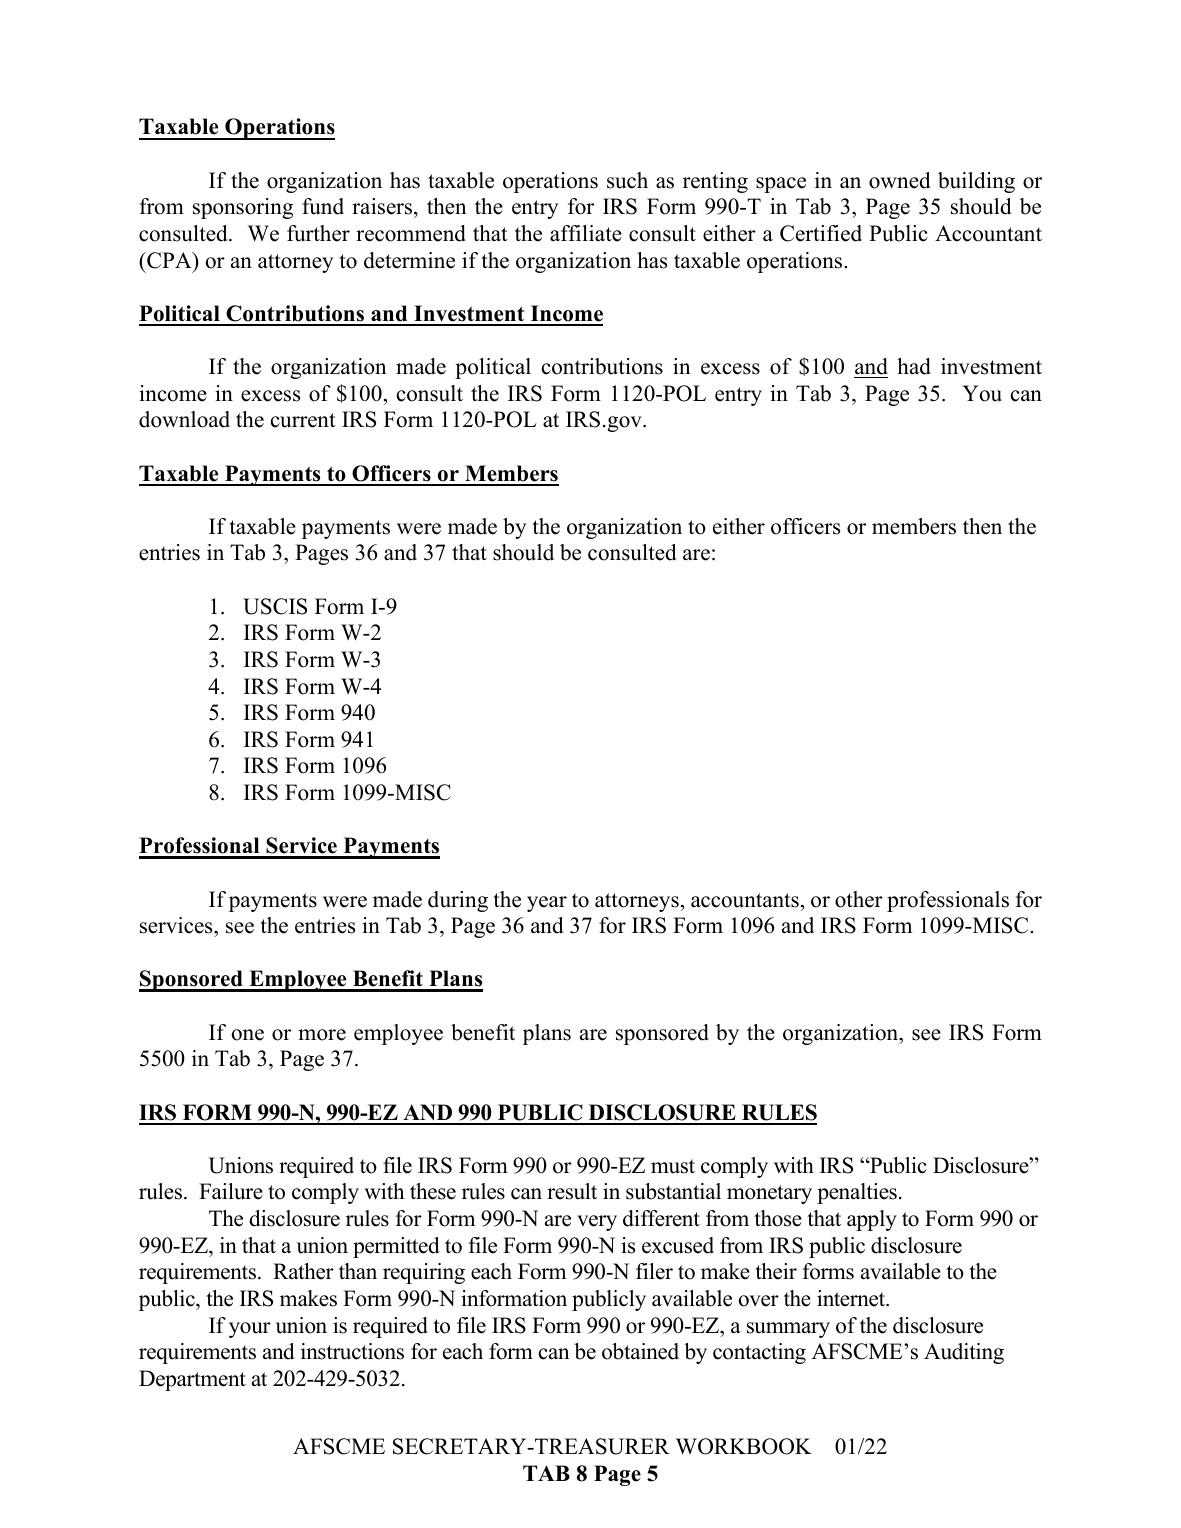  Describe the element at coordinates (640, 1351) in the image. I see `obtained` at that location.
